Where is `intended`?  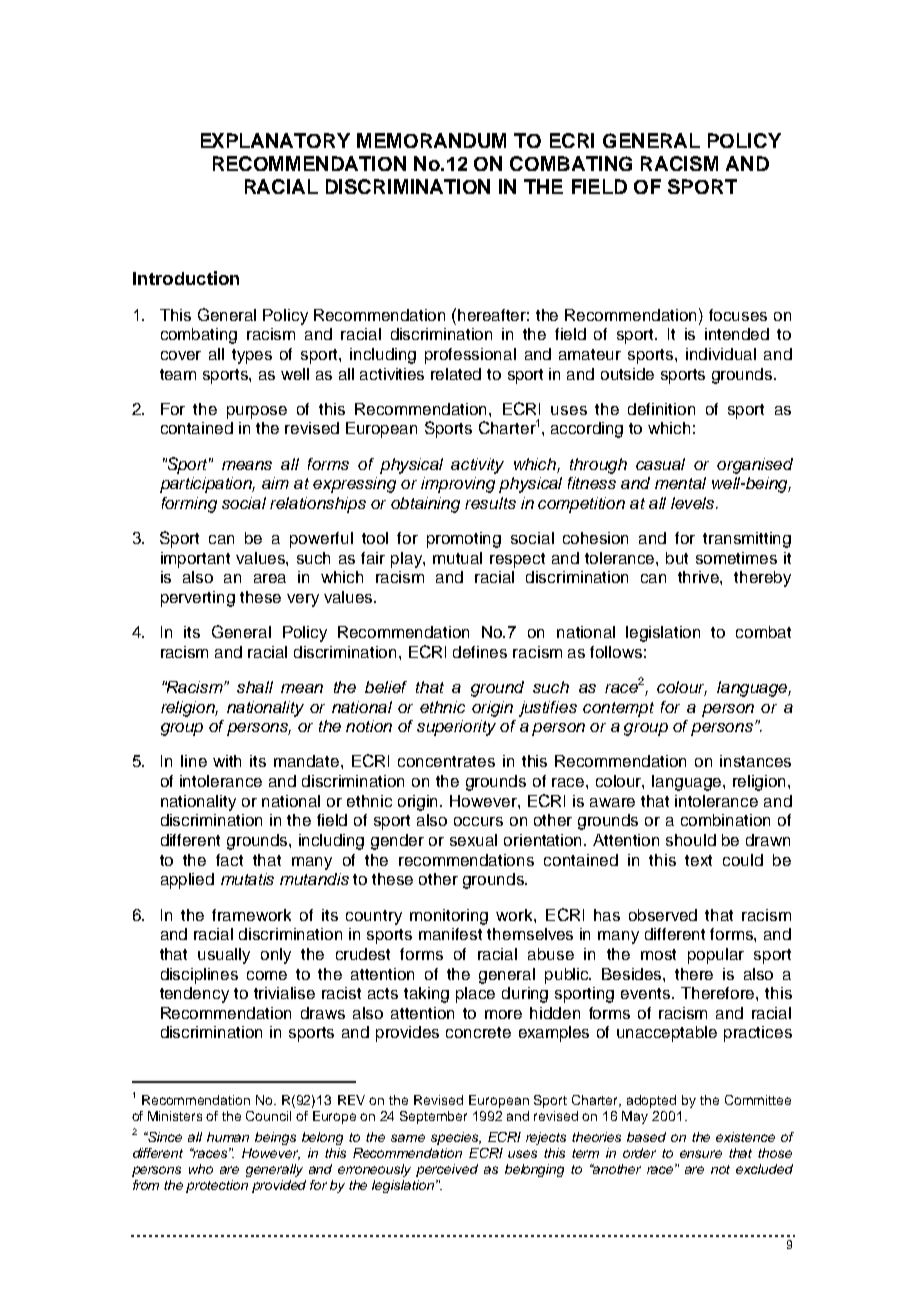
intended is located at coordinates (737, 334).
